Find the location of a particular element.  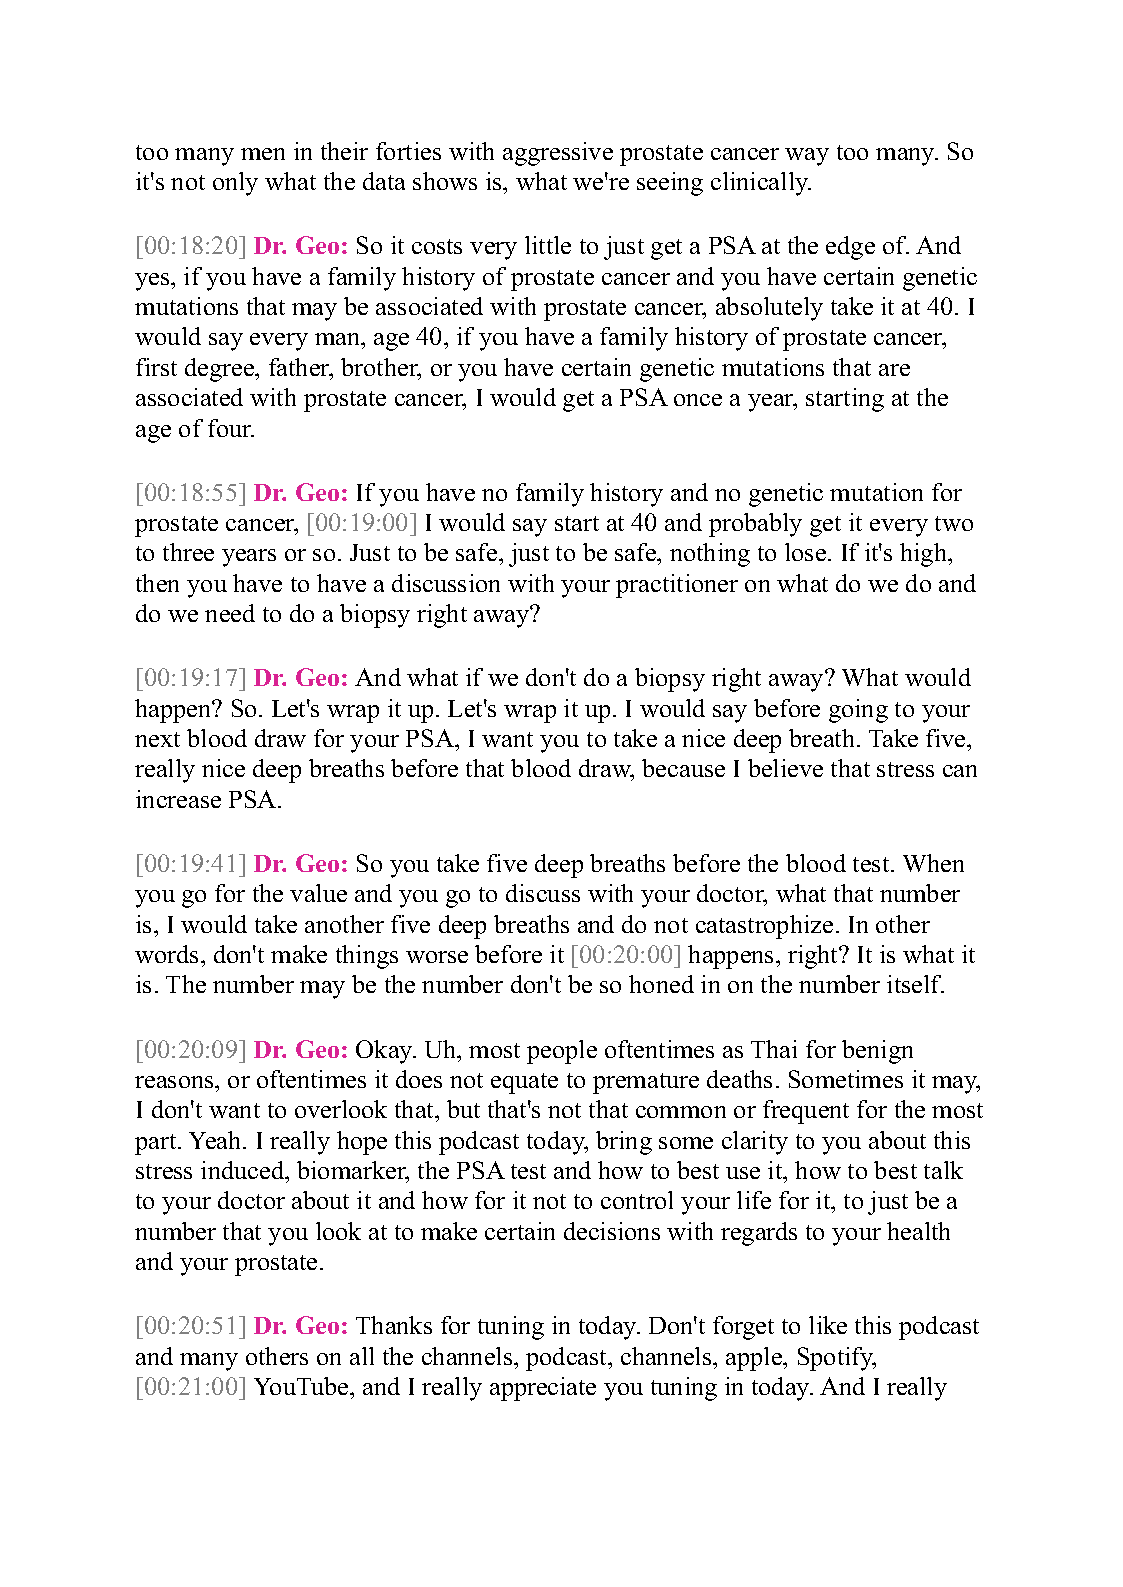

aggressive is located at coordinates (558, 154).
